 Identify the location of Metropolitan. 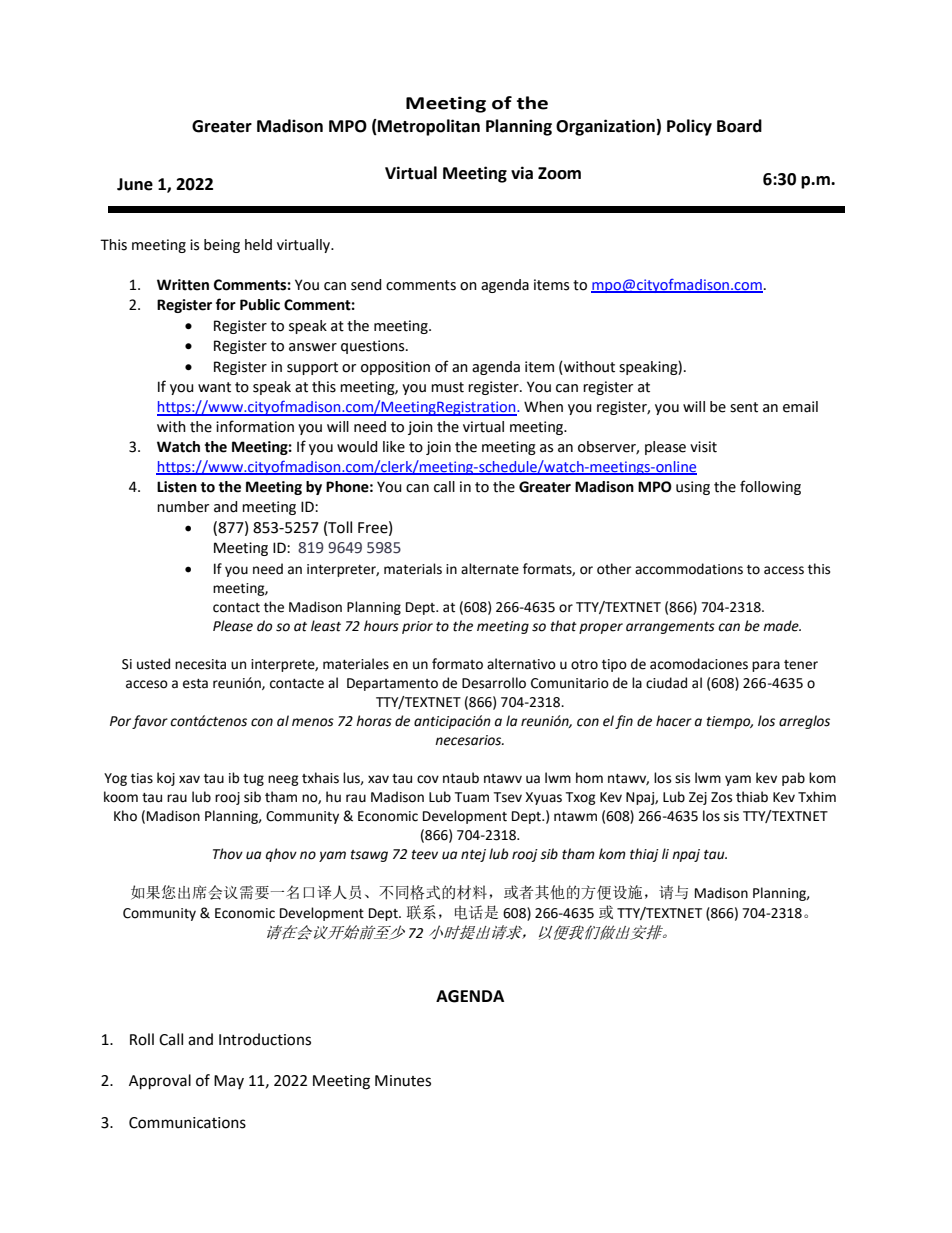
(428, 127).
